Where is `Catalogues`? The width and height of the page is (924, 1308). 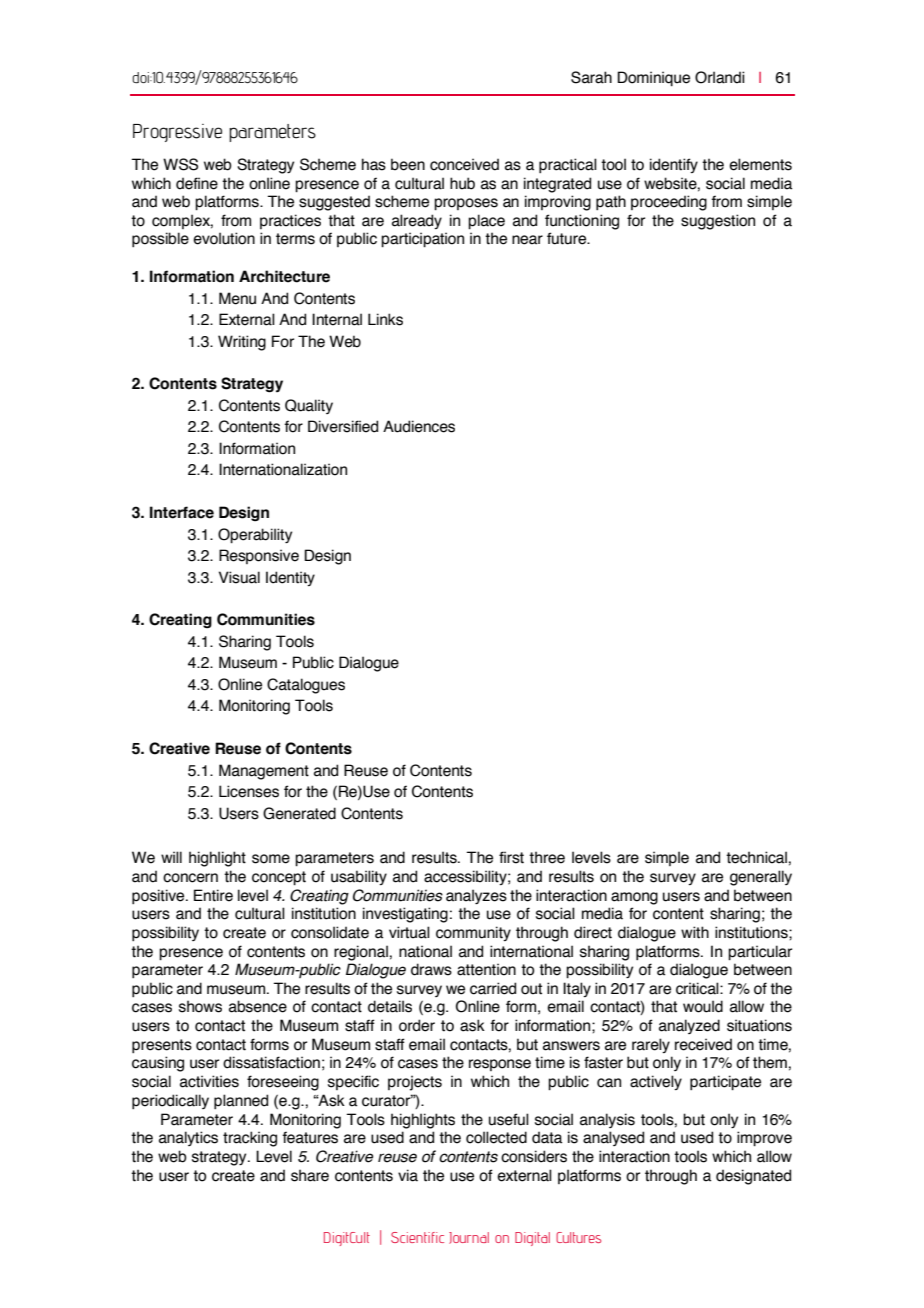
Catalogues is located at coordinates (306, 686).
